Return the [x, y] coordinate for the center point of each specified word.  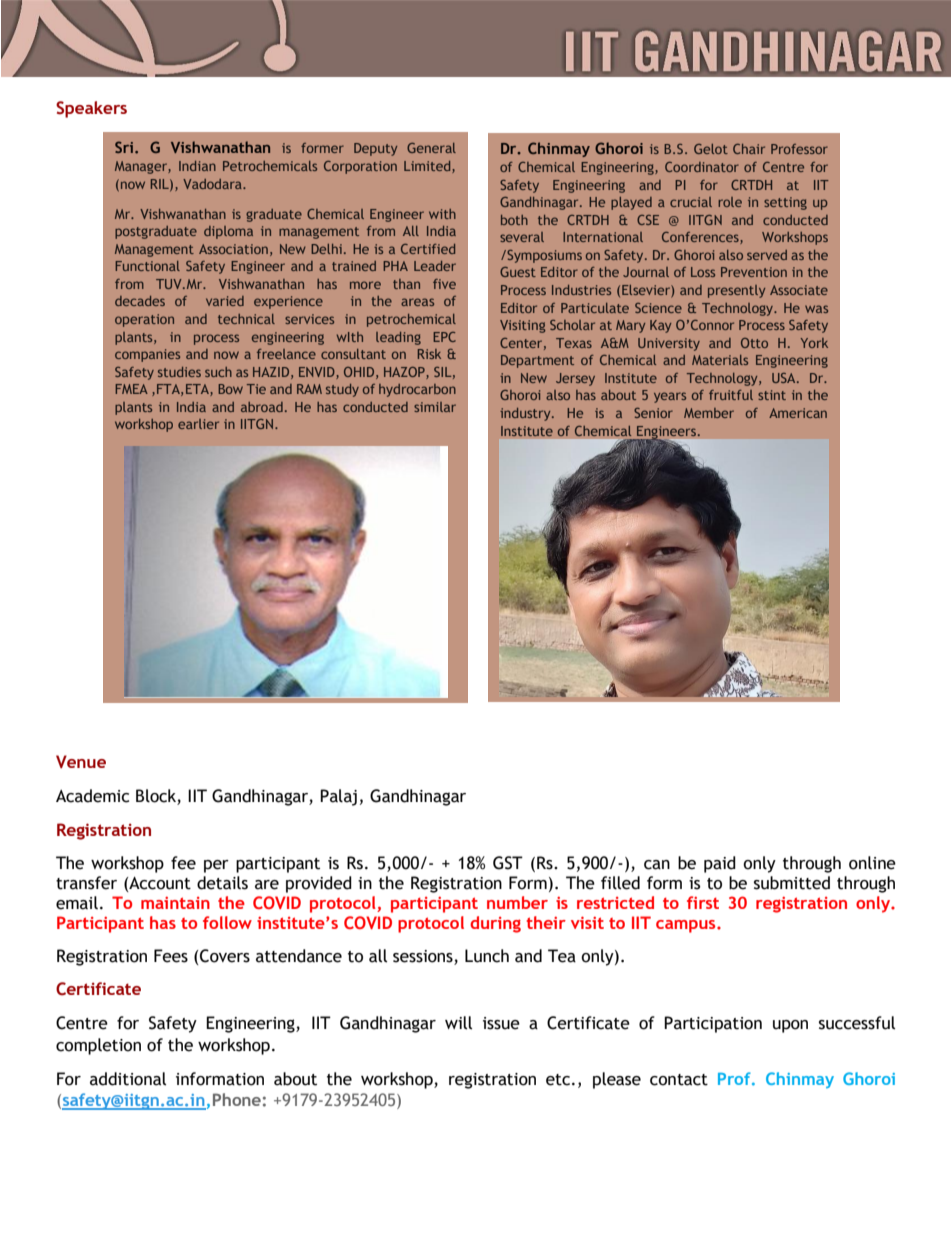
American [798, 413]
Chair [749, 149]
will [458, 1023]
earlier [198, 424]
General [431, 148]
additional [128, 1079]
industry [526, 414]
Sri [124, 147]
